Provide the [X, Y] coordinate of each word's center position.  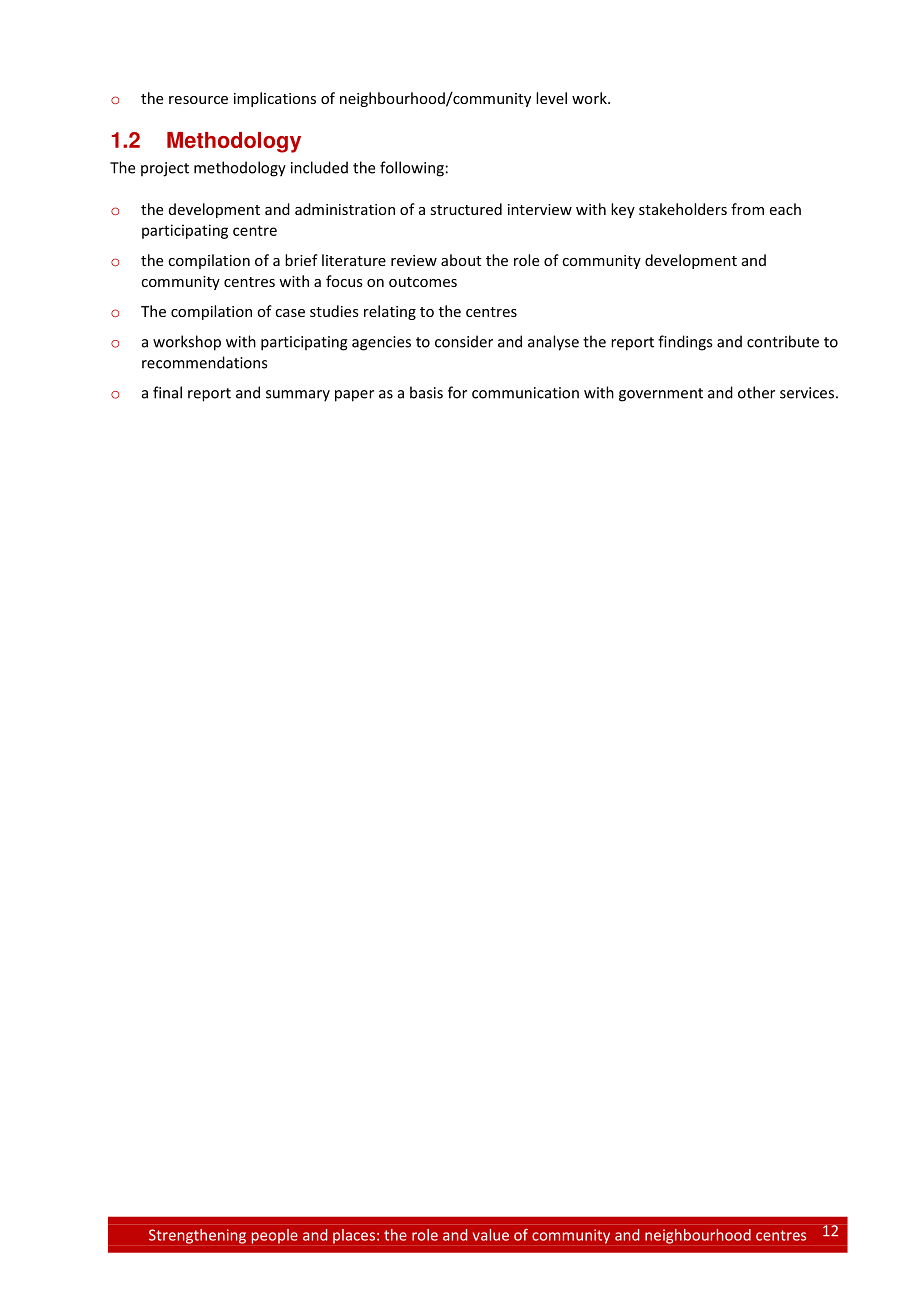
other [756, 392]
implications [275, 99]
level [551, 98]
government [661, 395]
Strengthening [197, 1236]
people [275, 1236]
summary [298, 396]
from [747, 209]
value [491, 1235]
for [457, 392]
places [354, 1236]
